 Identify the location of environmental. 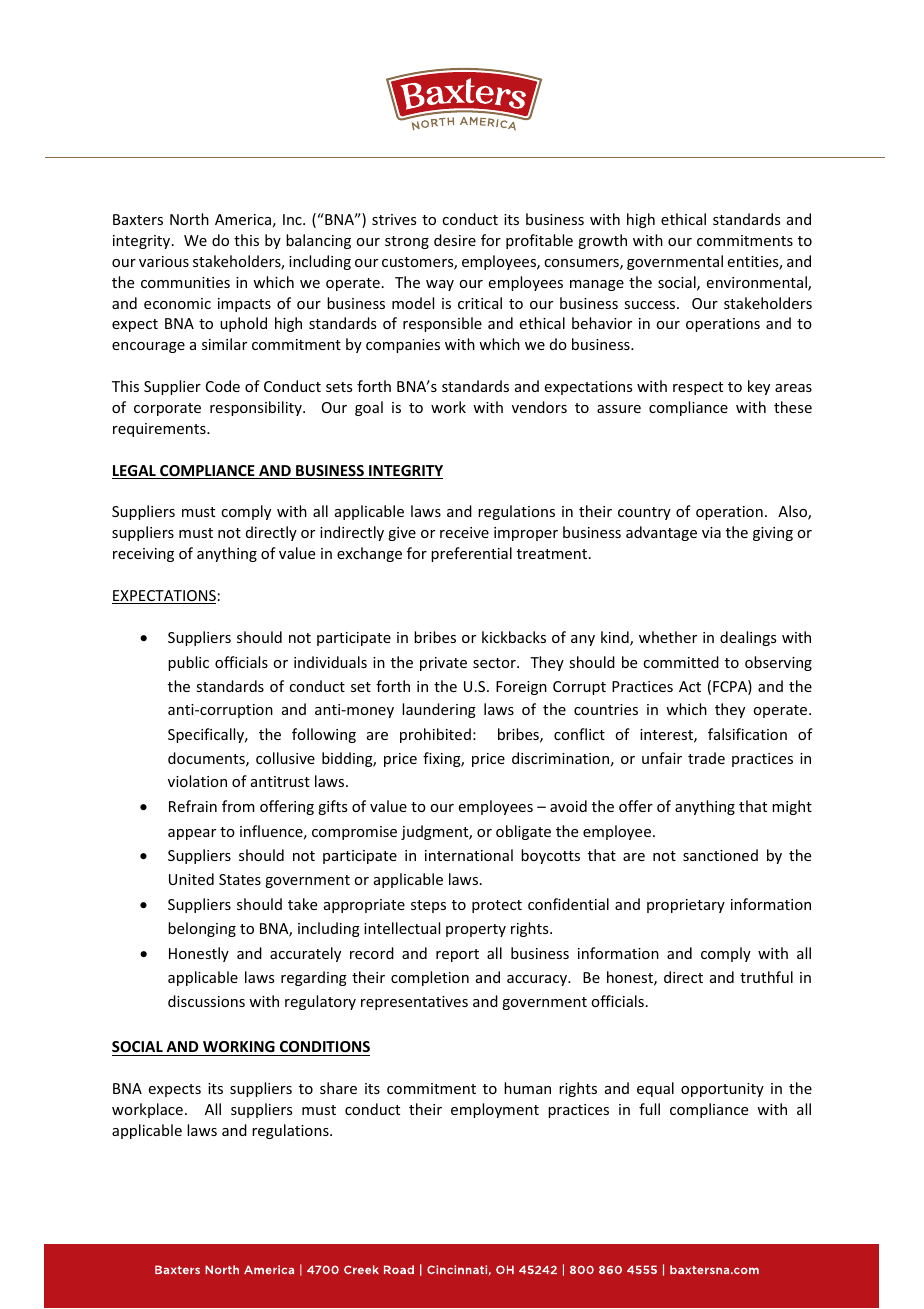
(758, 283).
